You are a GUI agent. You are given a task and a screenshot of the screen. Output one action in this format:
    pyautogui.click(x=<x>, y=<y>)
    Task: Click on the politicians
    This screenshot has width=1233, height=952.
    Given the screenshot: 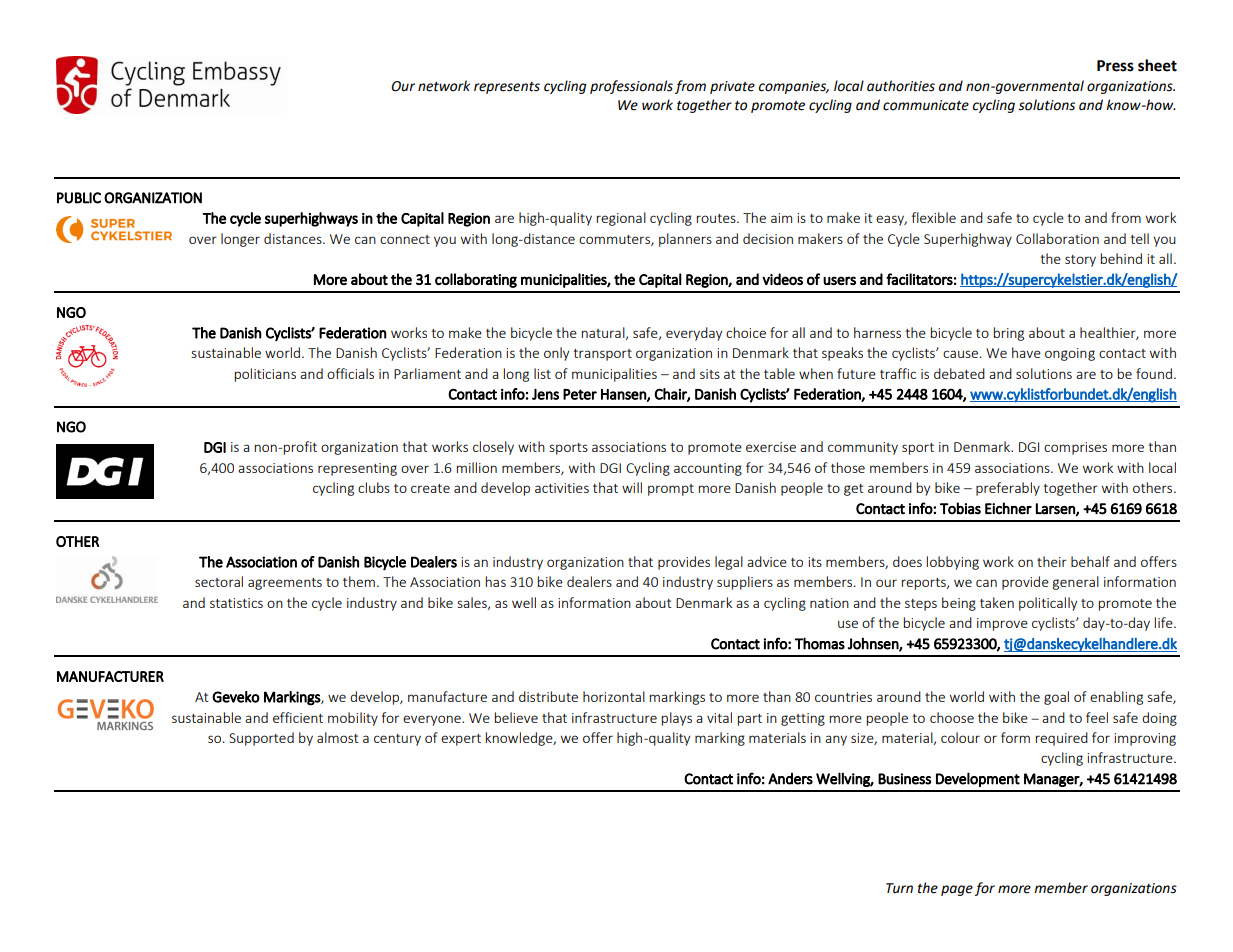 What is the action you would take?
    pyautogui.click(x=265, y=375)
